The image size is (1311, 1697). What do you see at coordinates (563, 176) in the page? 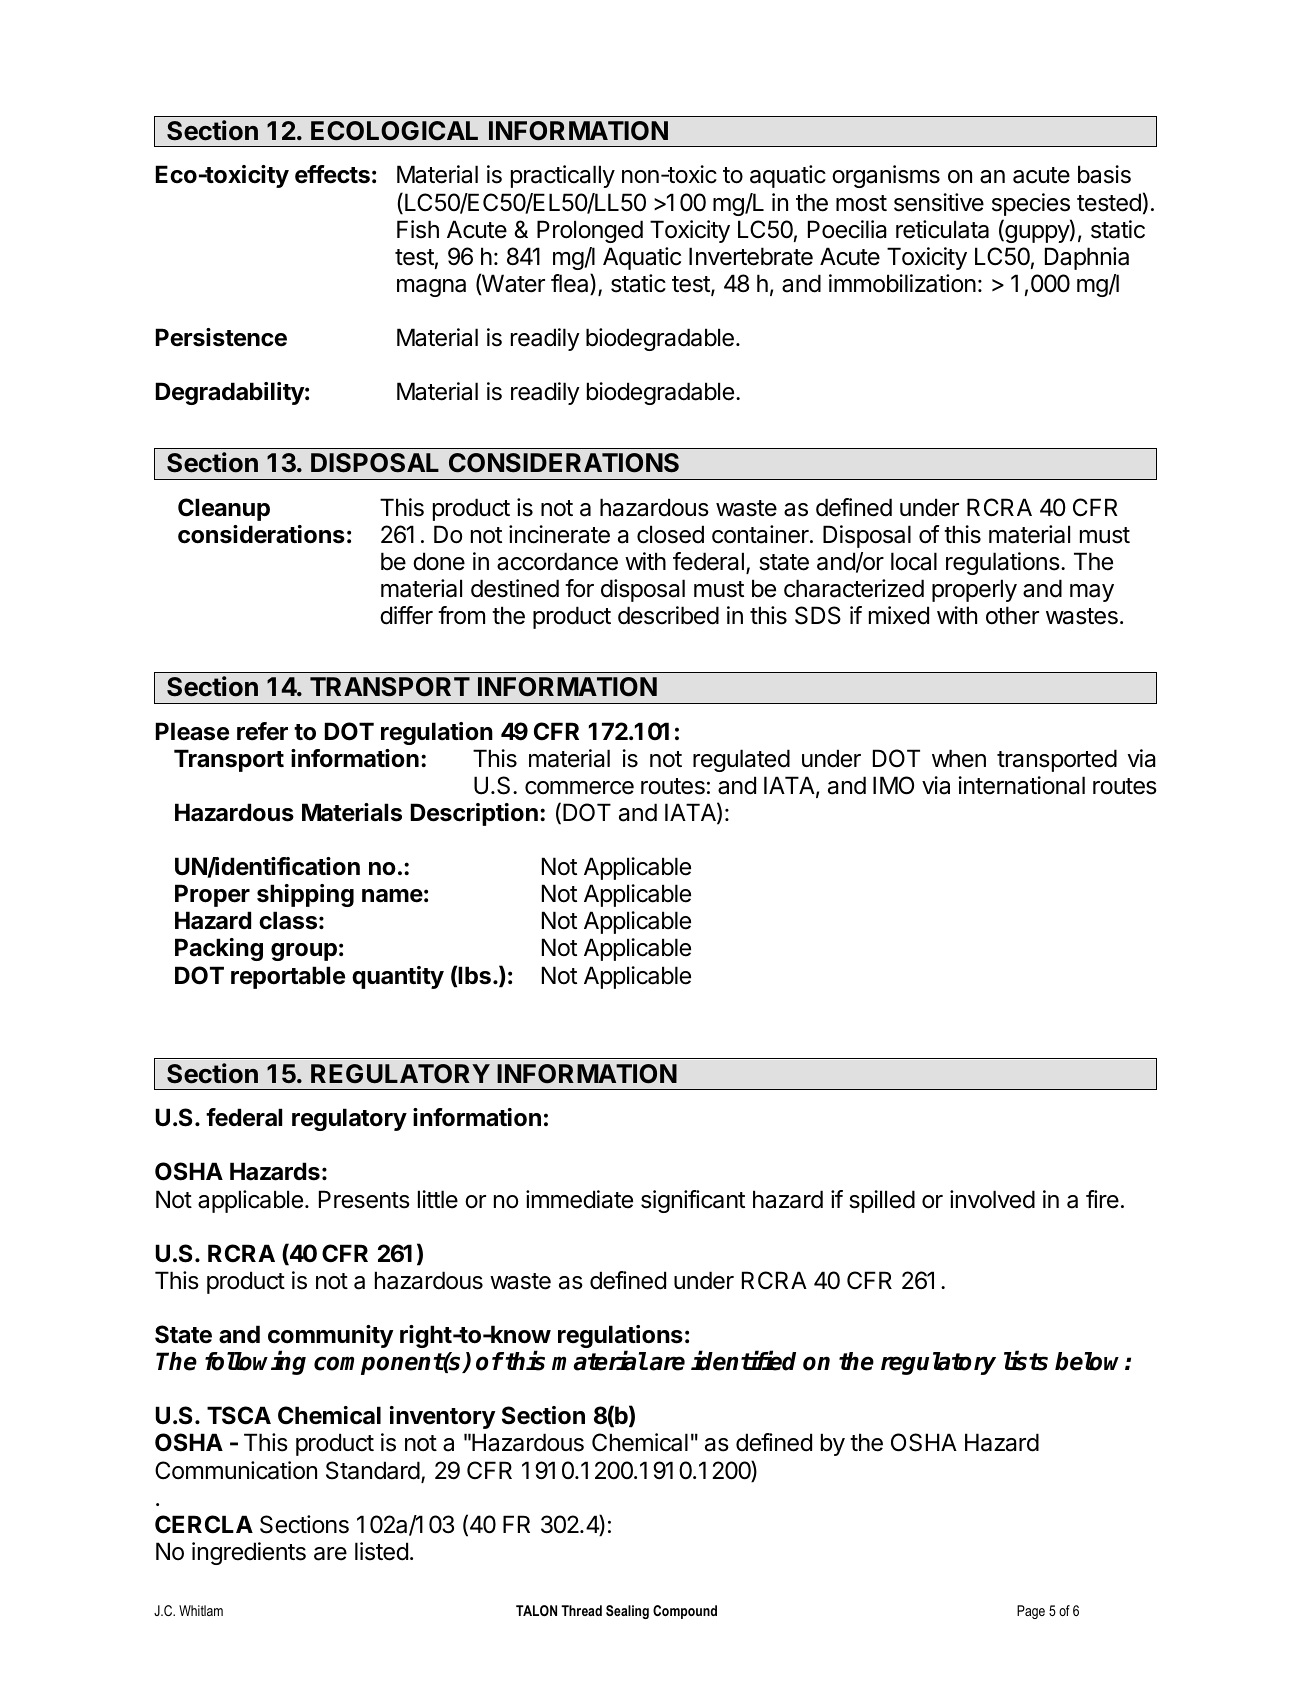
I see `practically` at bounding box center [563, 176].
